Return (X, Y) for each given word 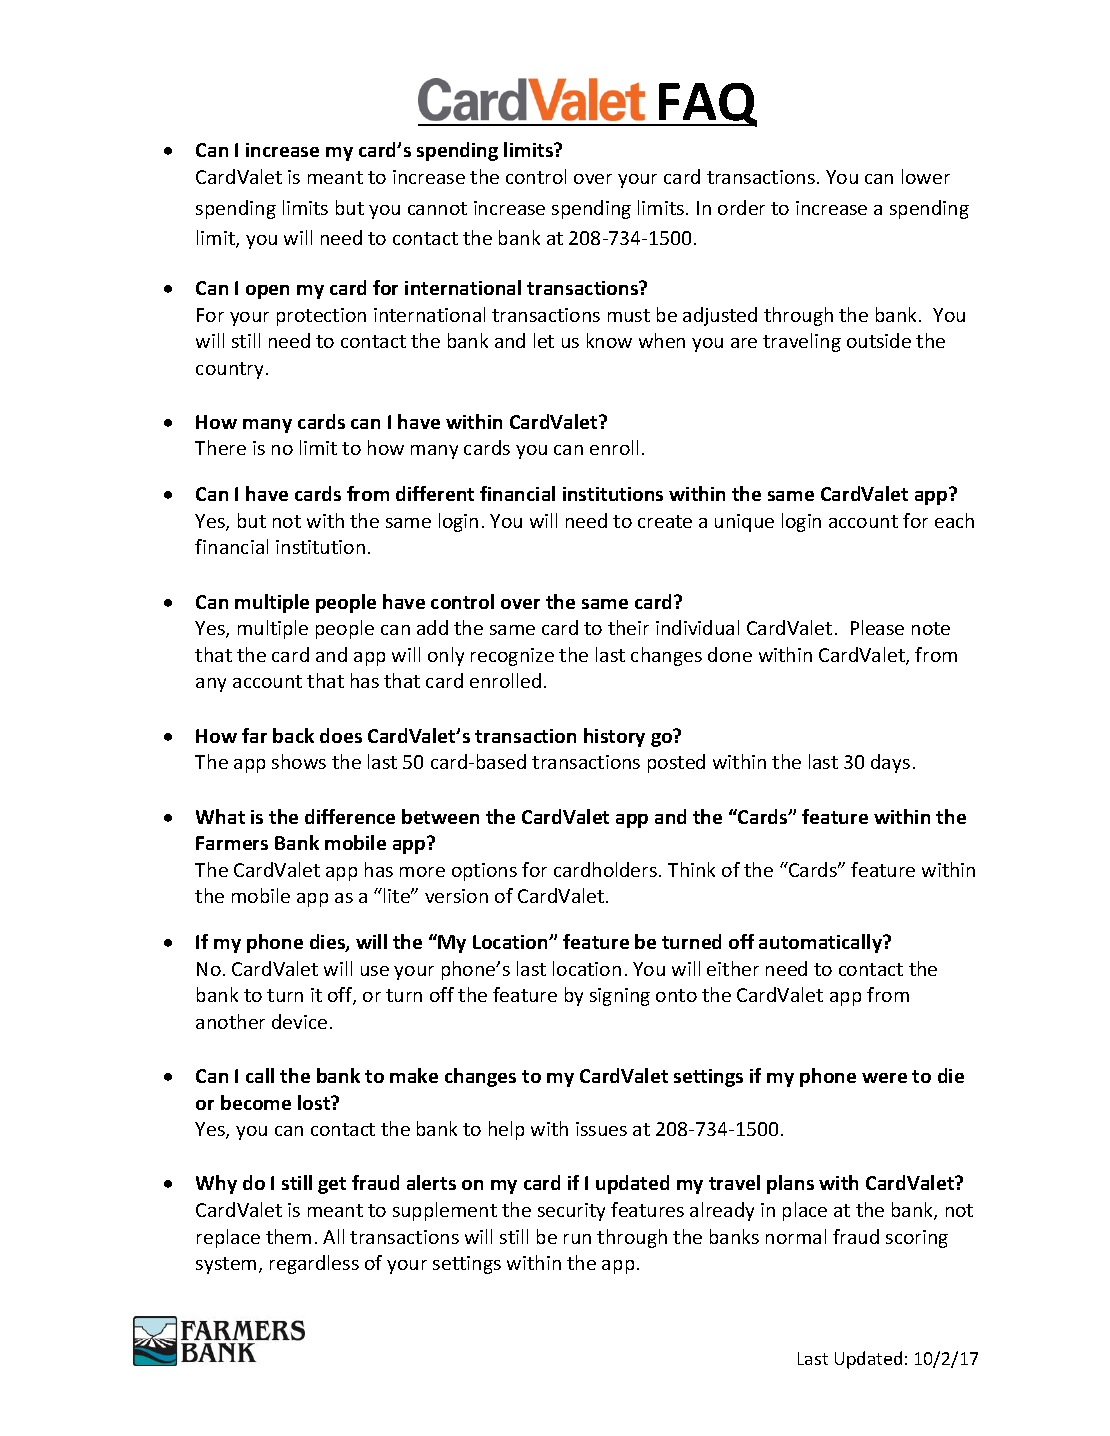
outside (879, 340)
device (299, 1021)
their (628, 627)
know (609, 340)
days (890, 763)
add (432, 627)
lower (926, 176)
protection (321, 317)
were (884, 1078)
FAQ (707, 105)
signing (620, 997)
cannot (437, 208)
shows (299, 761)
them (288, 1236)
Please (877, 627)
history (614, 737)
